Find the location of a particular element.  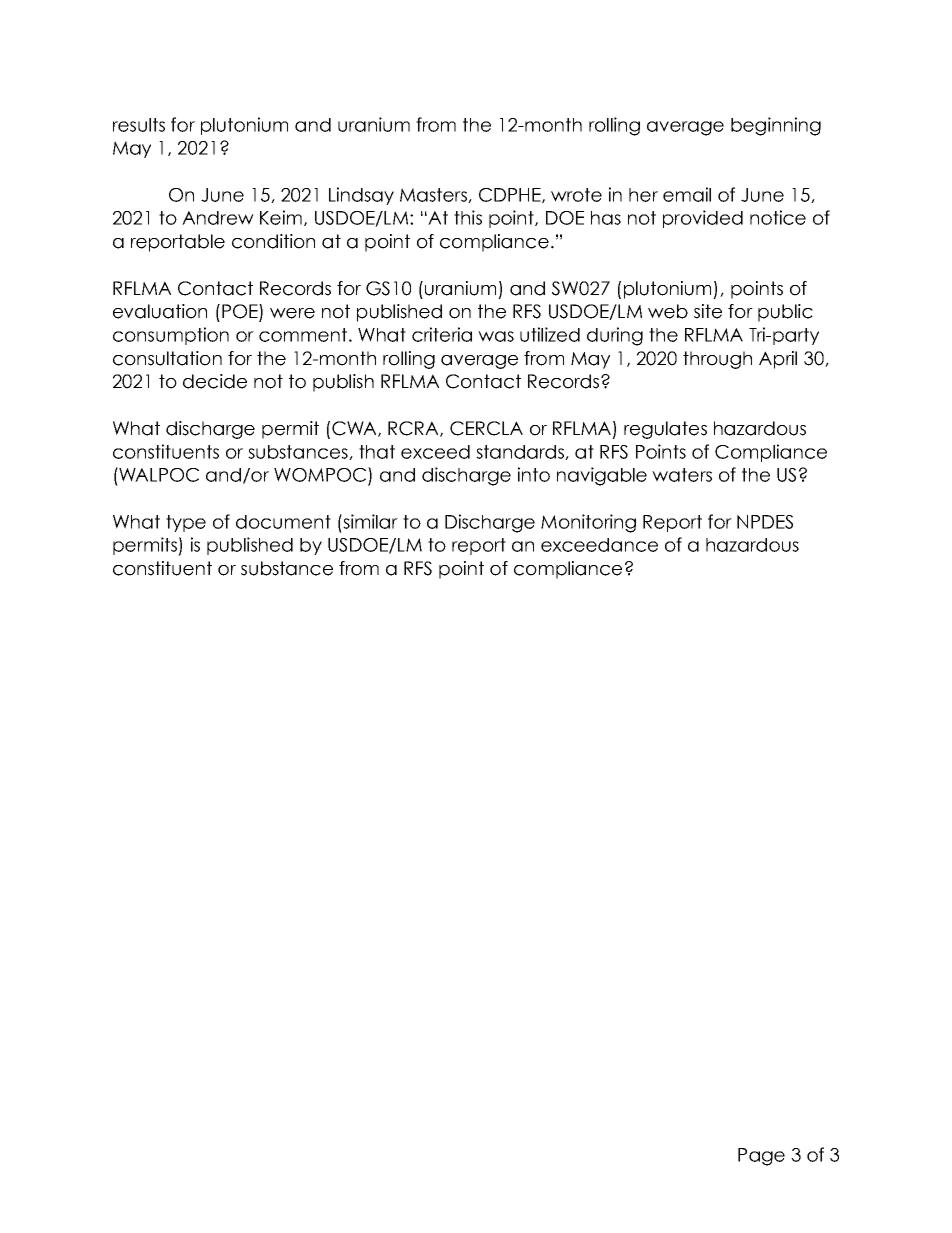

Monitoring is located at coordinates (588, 523).
